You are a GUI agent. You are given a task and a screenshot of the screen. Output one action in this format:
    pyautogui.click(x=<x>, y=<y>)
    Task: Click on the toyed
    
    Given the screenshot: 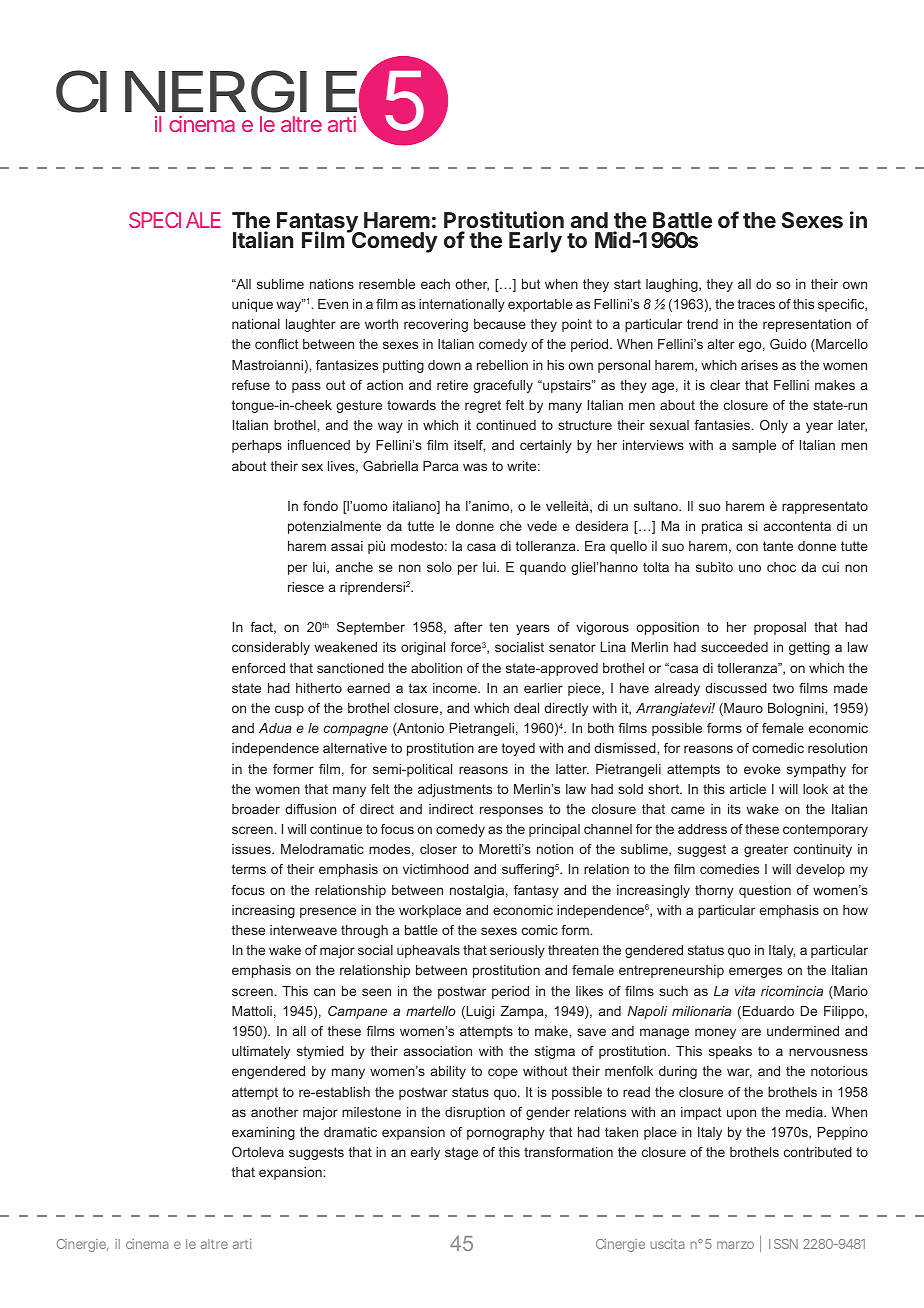 What is the action you would take?
    pyautogui.click(x=518, y=749)
